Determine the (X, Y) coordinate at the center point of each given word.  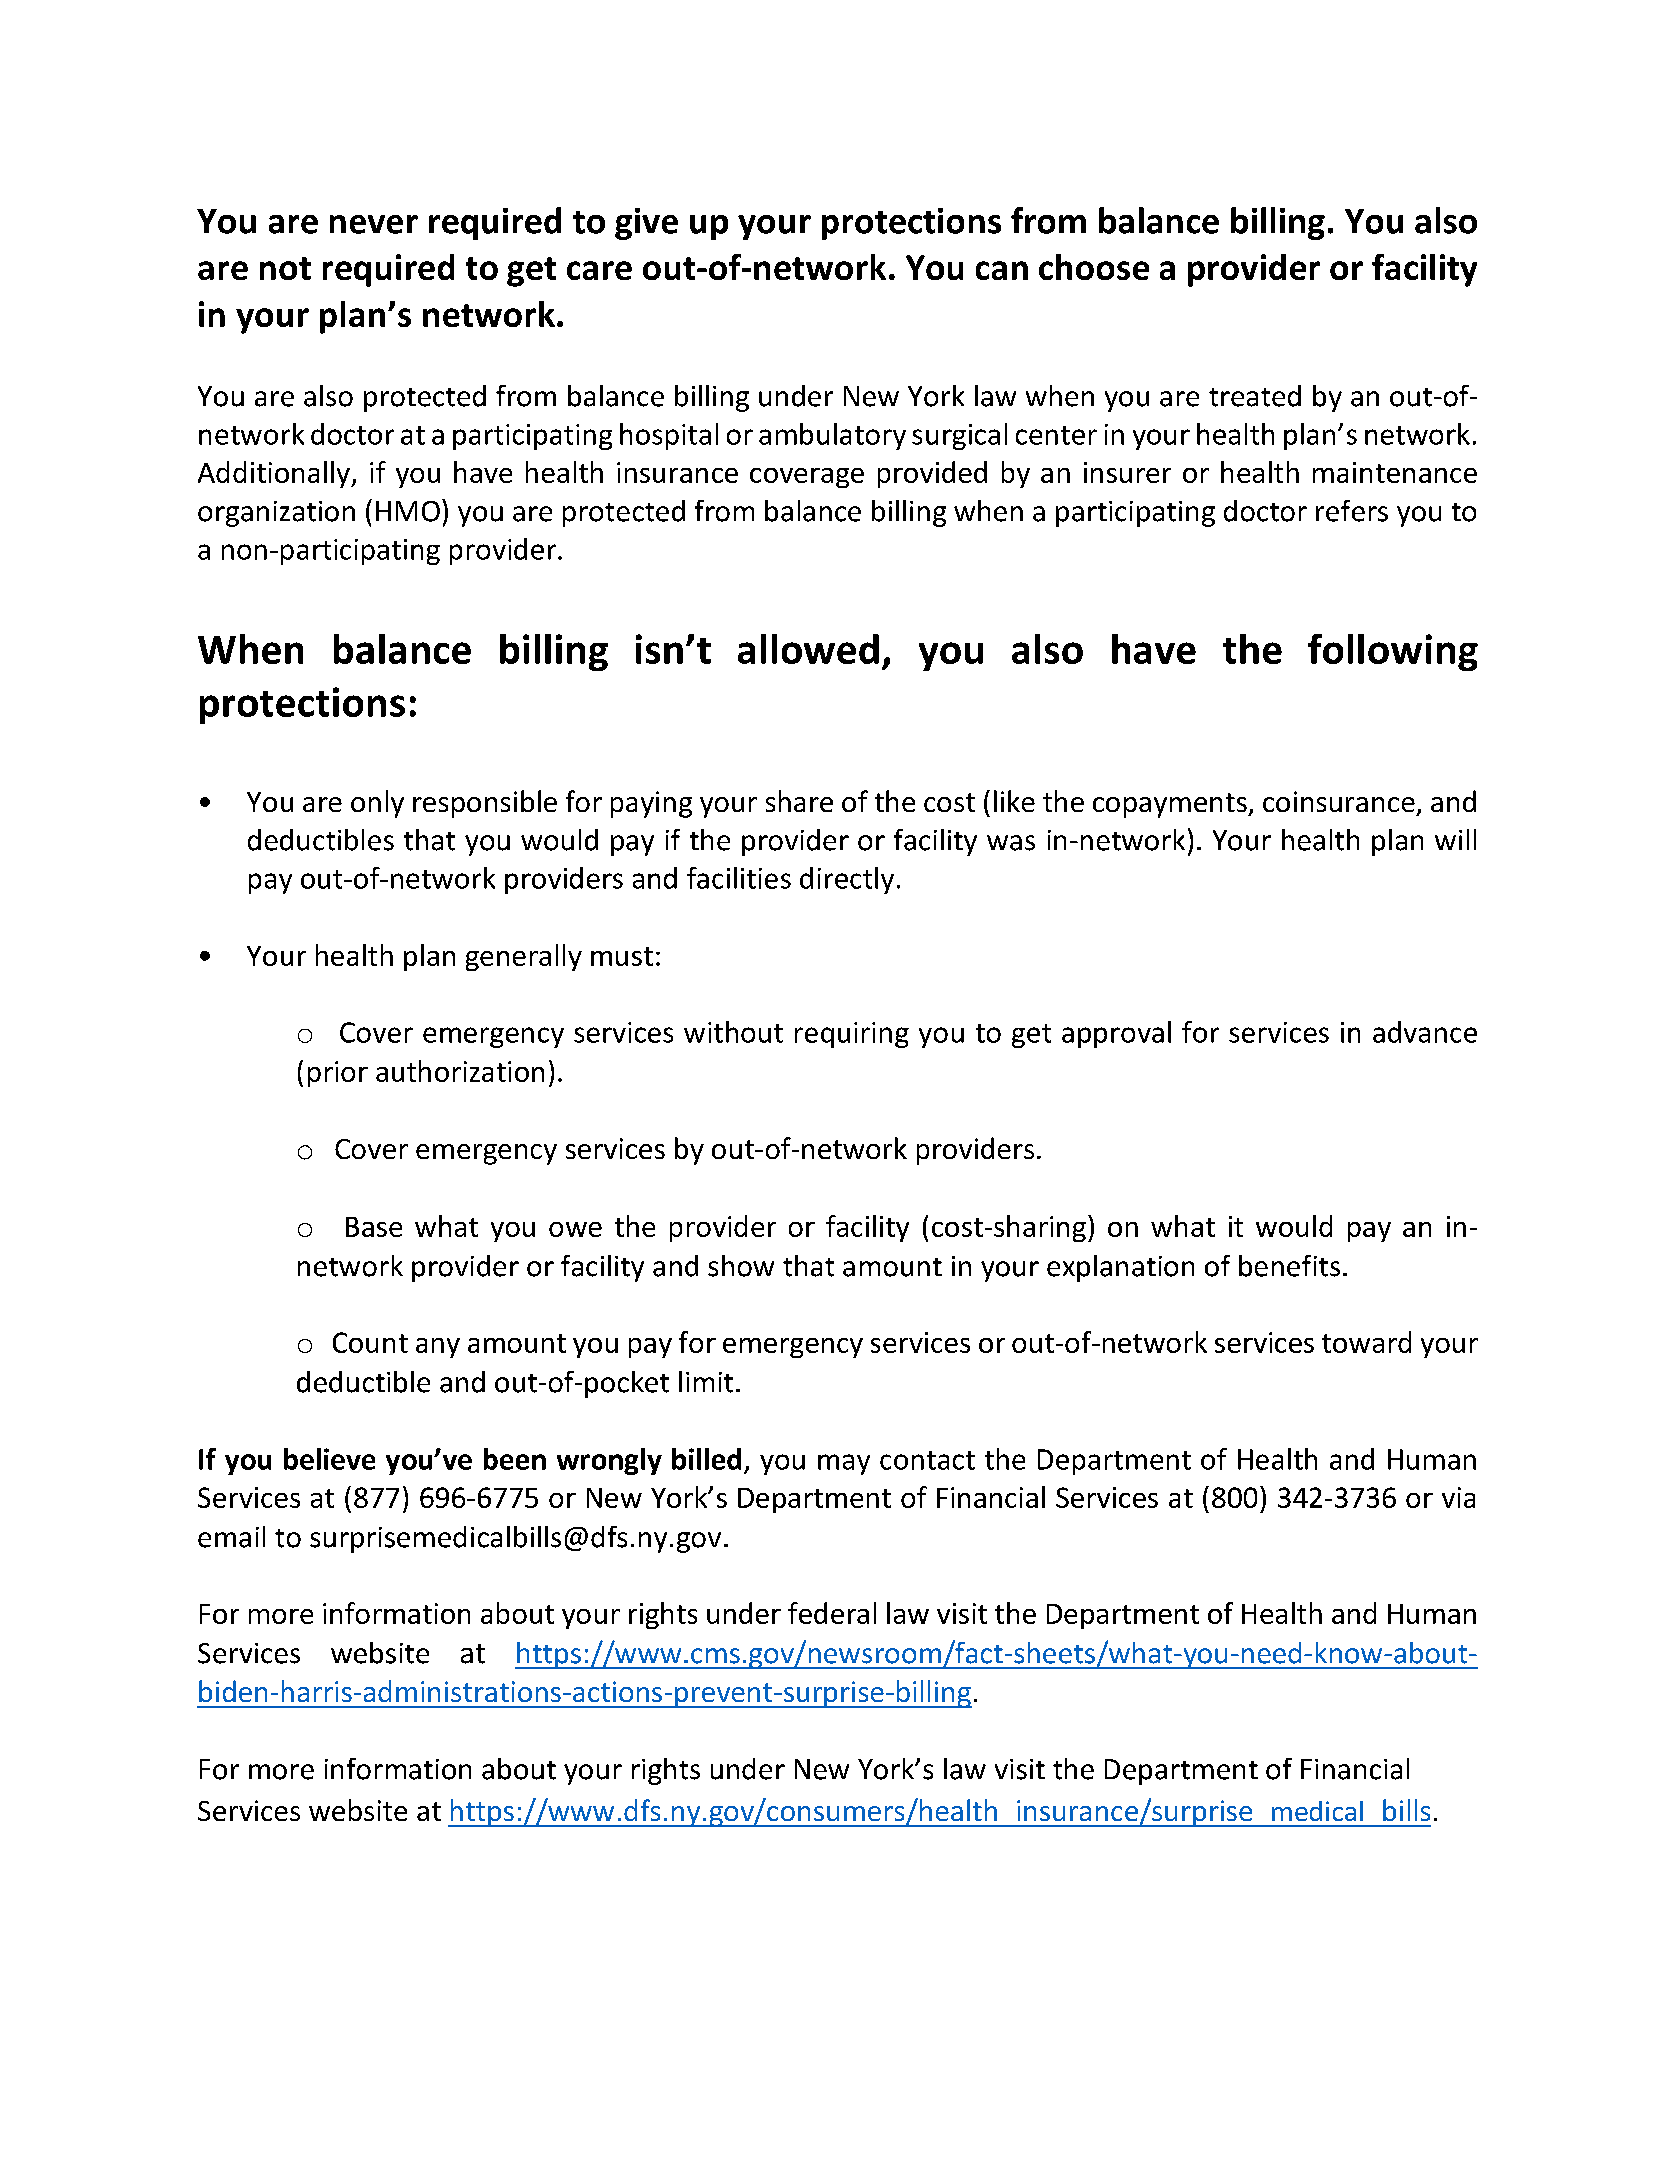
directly (847, 880)
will (1455, 839)
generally (524, 957)
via (1458, 1497)
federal (832, 1613)
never (374, 224)
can (1002, 270)
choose (1094, 267)
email (231, 1537)
